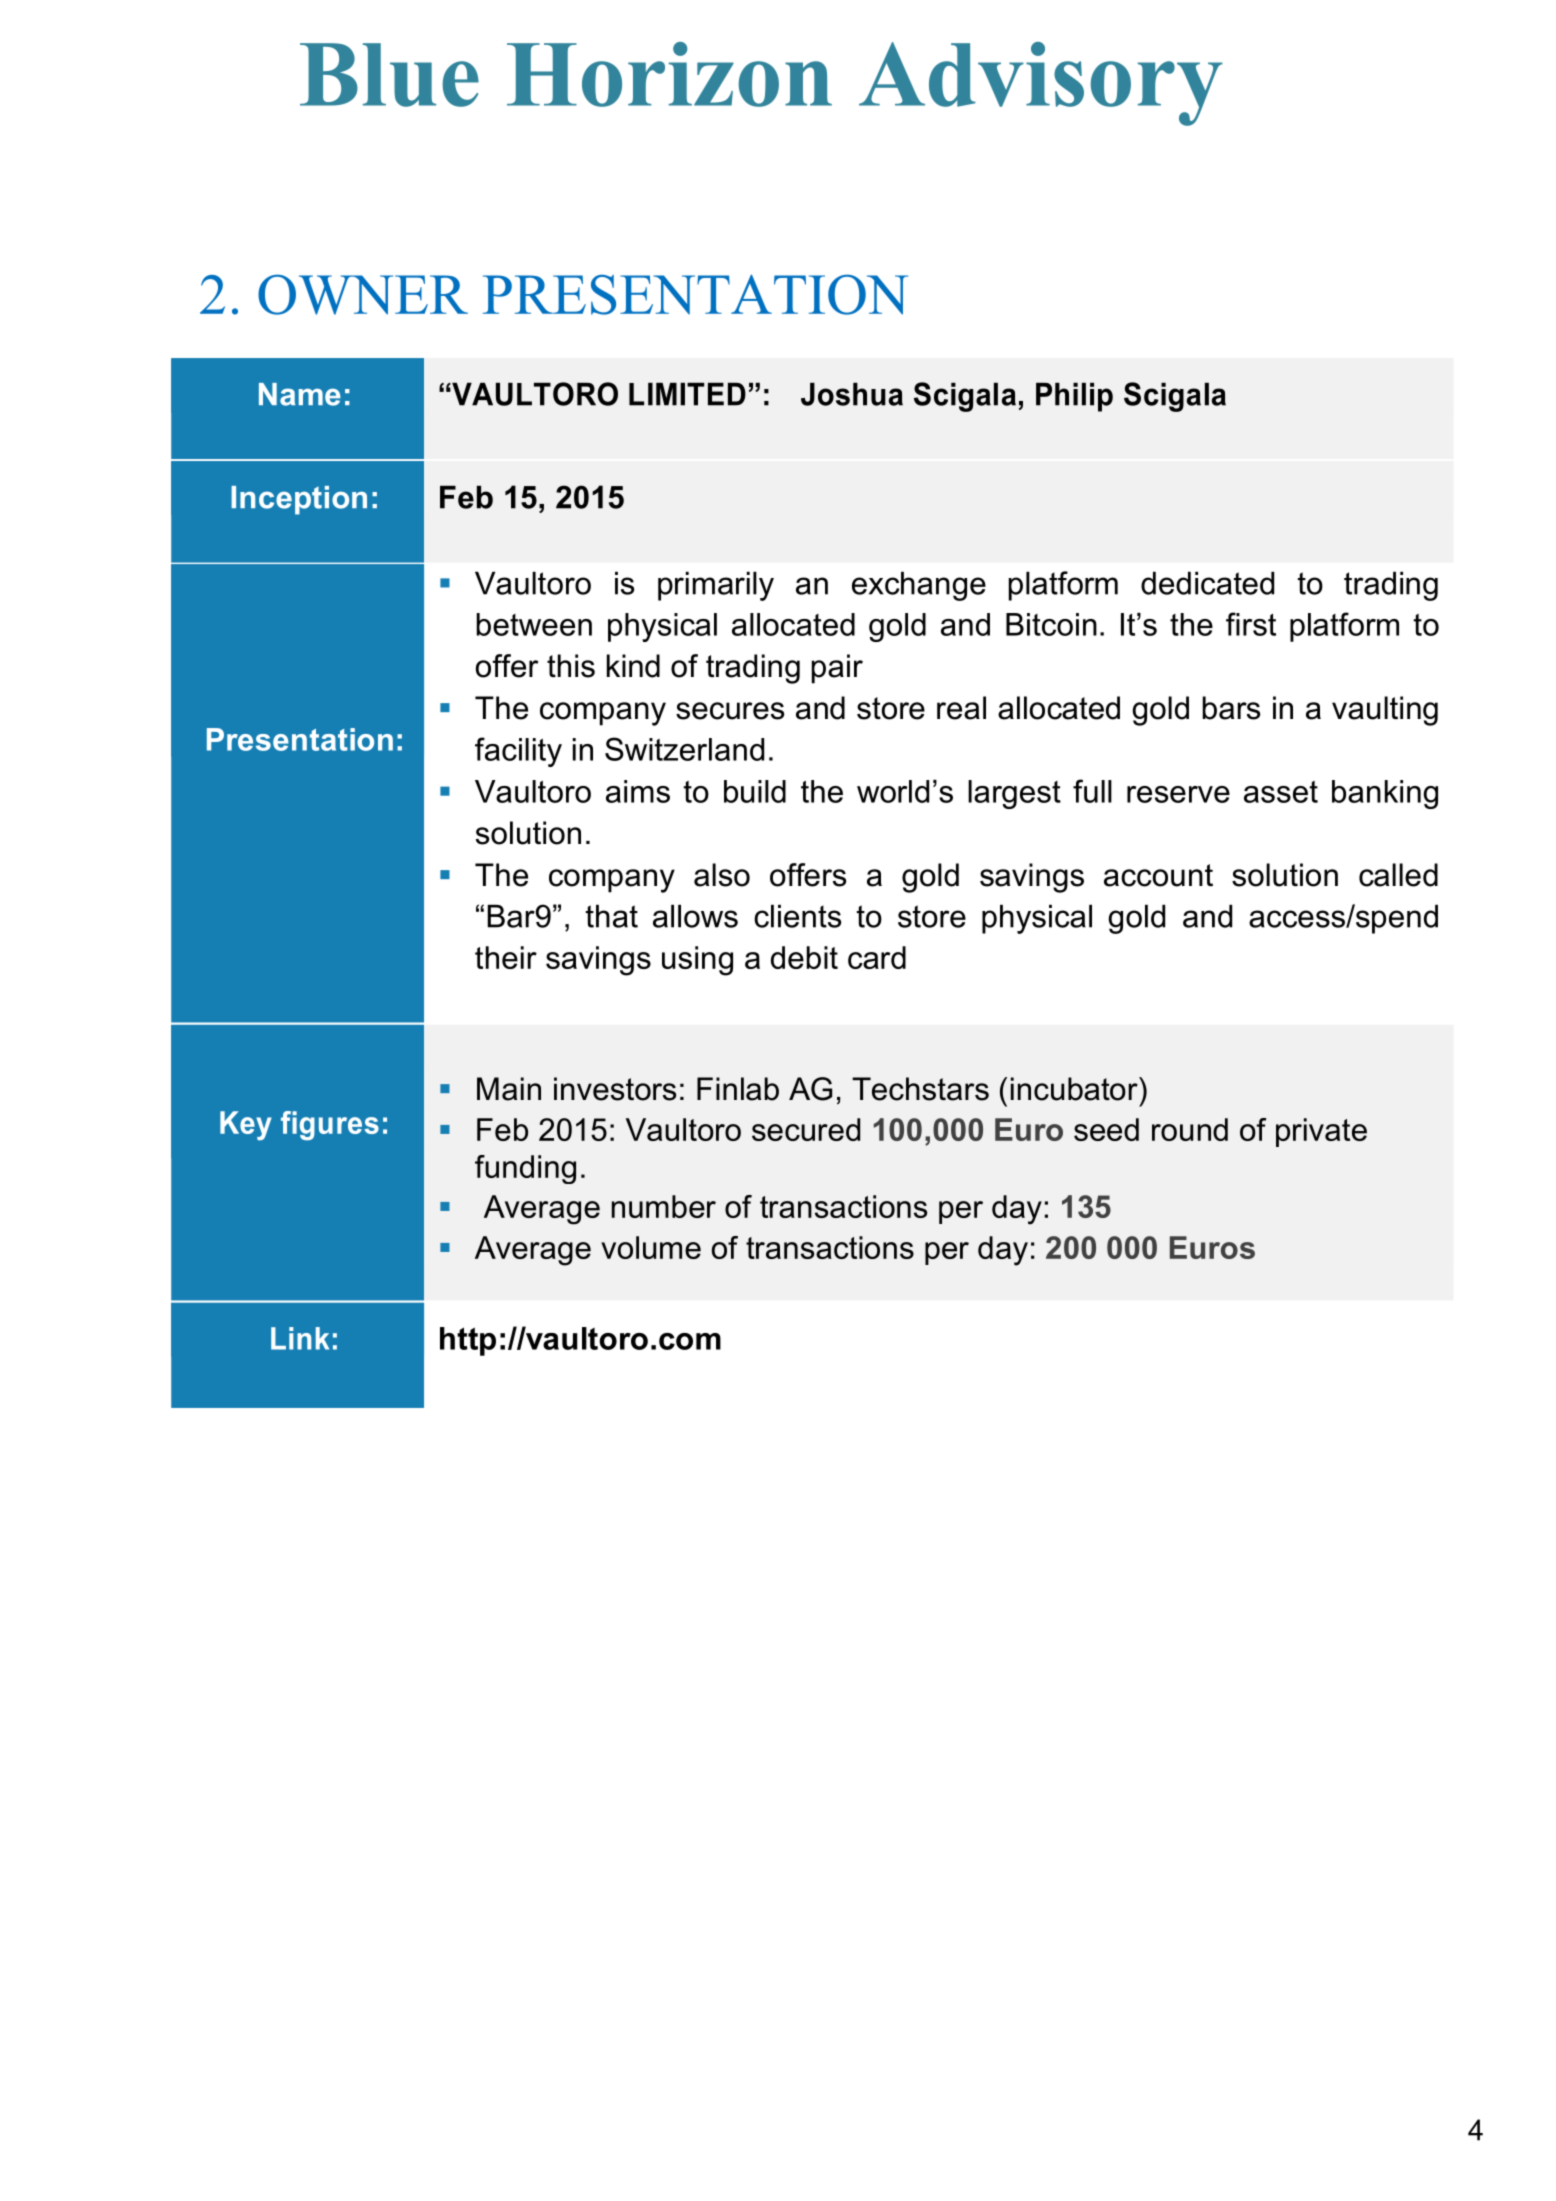  Describe the element at coordinates (389, 75) in the screenshot. I see `Blue` at that location.
